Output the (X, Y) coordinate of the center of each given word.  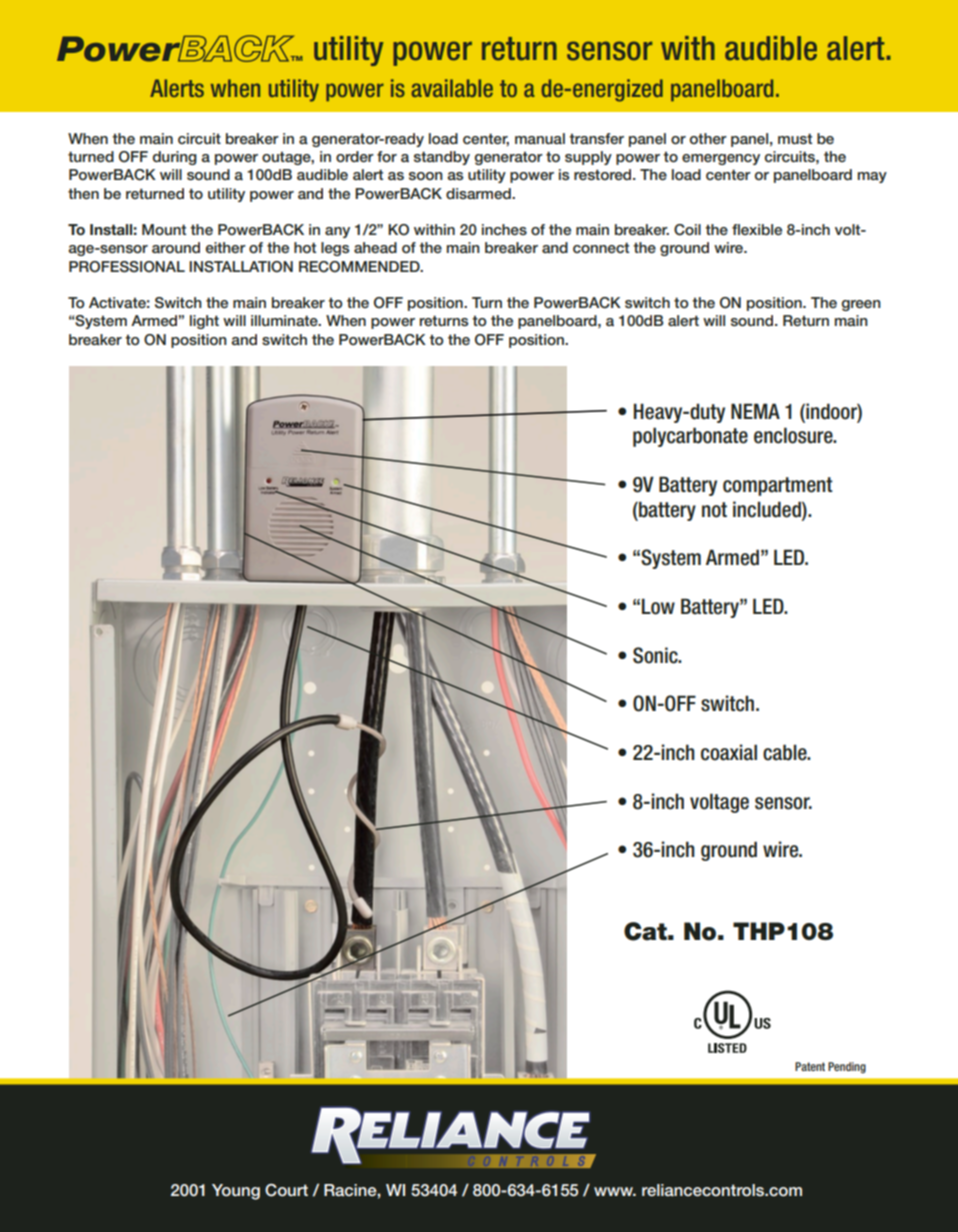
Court (286, 1190)
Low (658, 606)
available (452, 88)
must (795, 138)
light (204, 322)
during (175, 158)
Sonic (656, 655)
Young (236, 1192)
